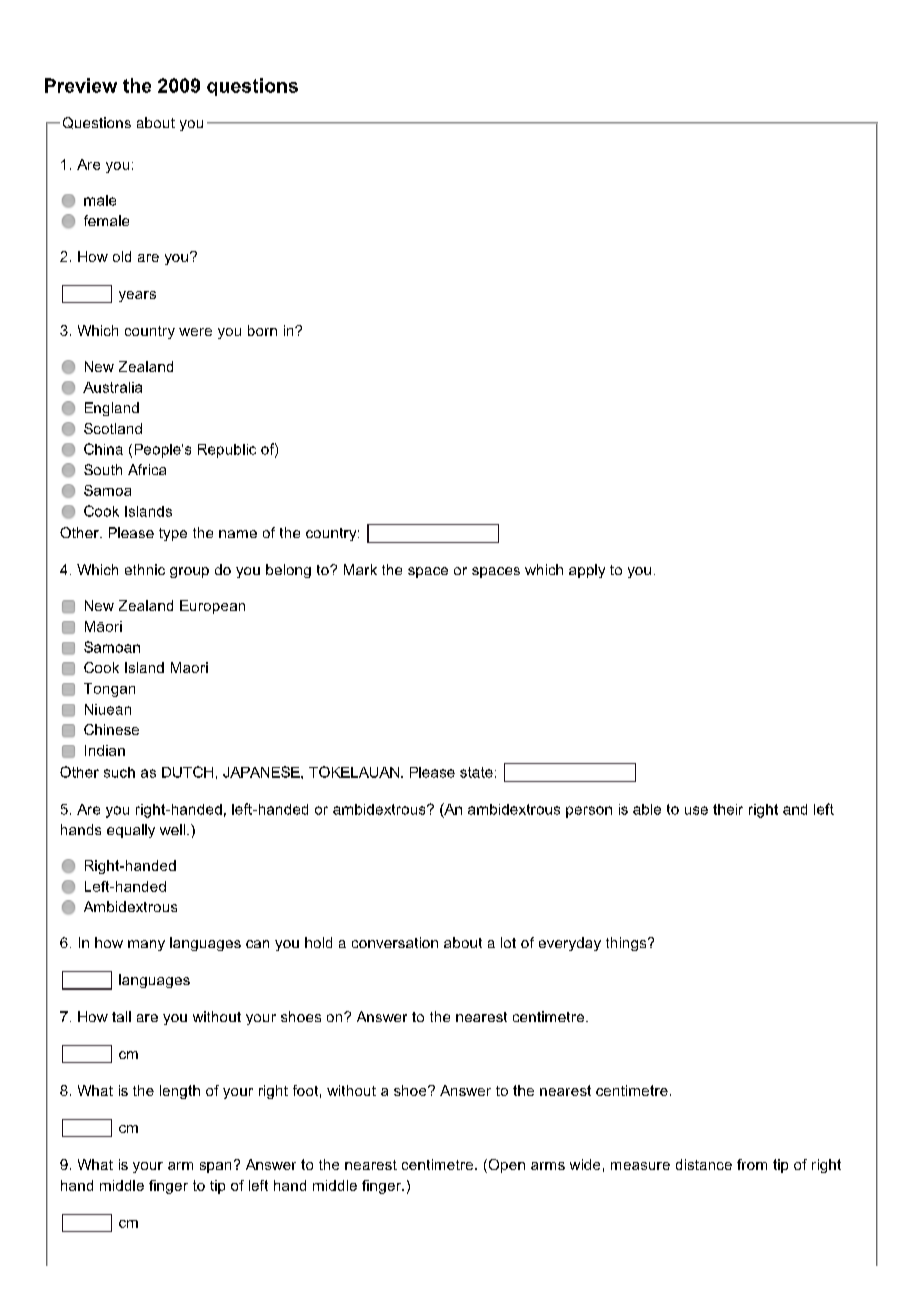  Describe the element at coordinates (180, 1092) in the image. I see `length` at that location.
